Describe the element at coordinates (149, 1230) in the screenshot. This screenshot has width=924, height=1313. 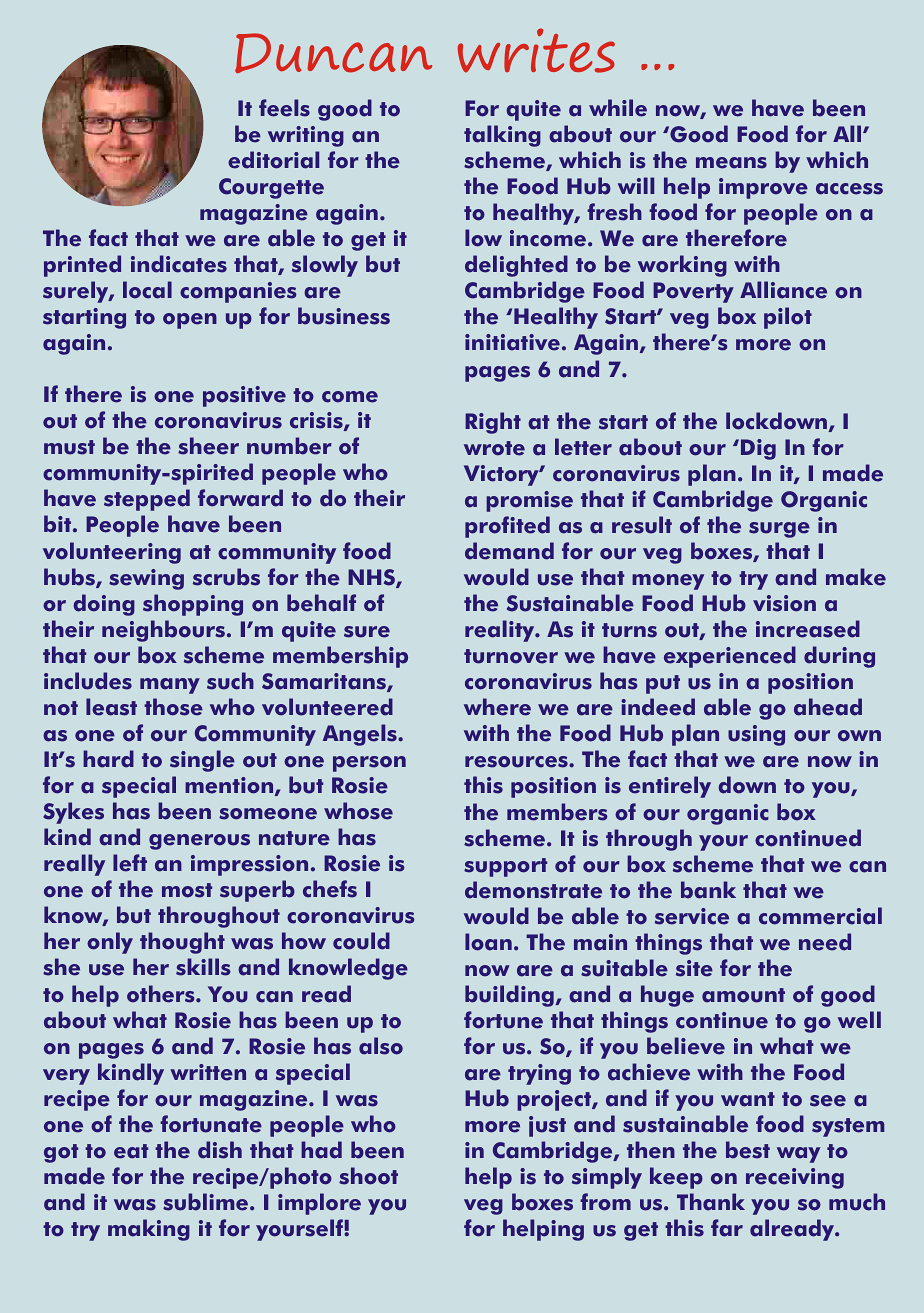
I see `making` at that location.
